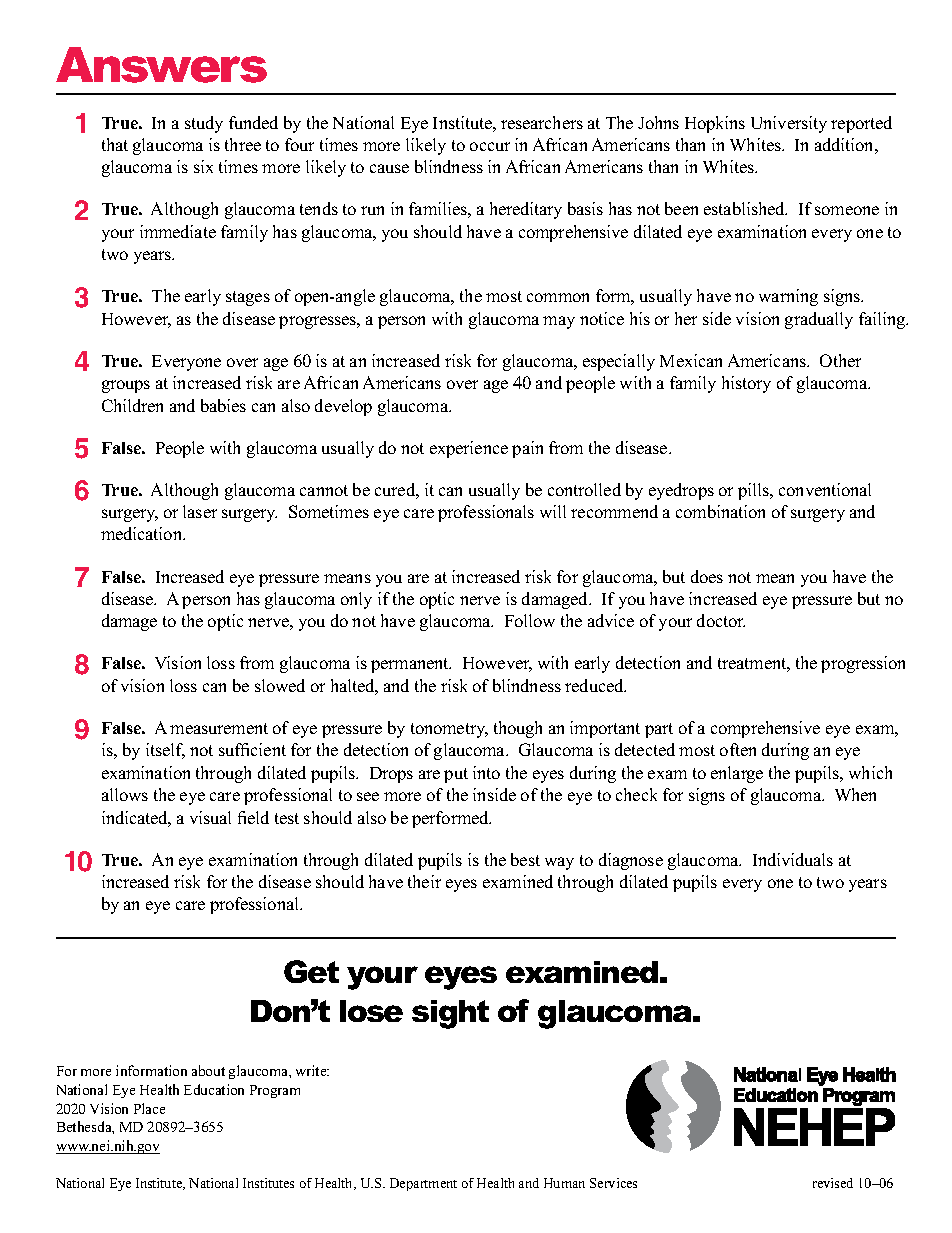 Image resolution: width=952 pixels, height=1233 pixels. Describe the element at coordinates (721, 620) in the screenshot. I see `doctor` at that location.
